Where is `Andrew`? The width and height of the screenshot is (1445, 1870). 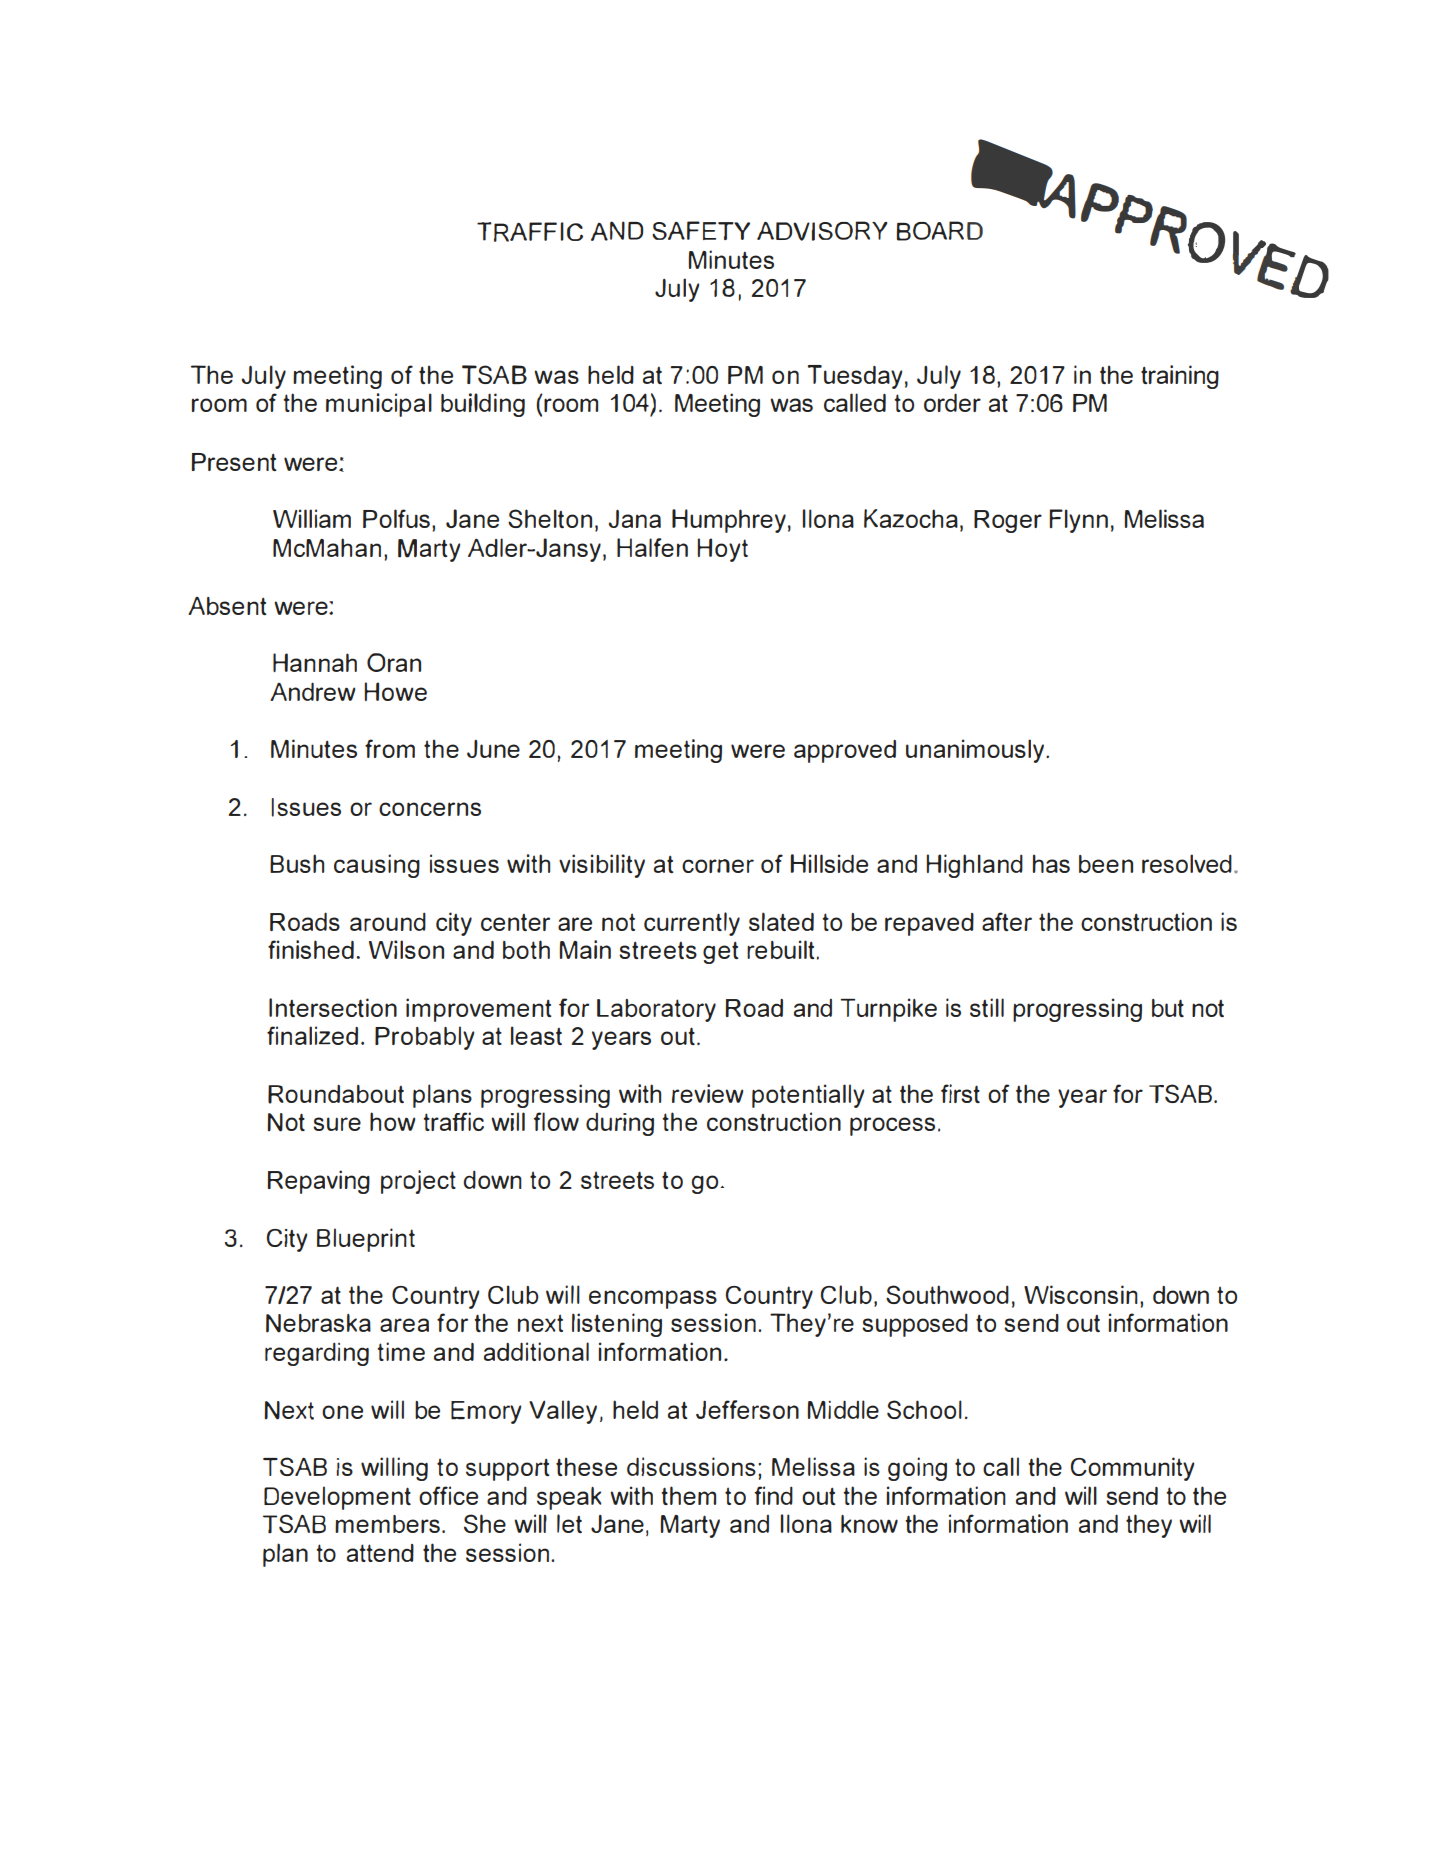
Andrew is located at coordinates (312, 691).
